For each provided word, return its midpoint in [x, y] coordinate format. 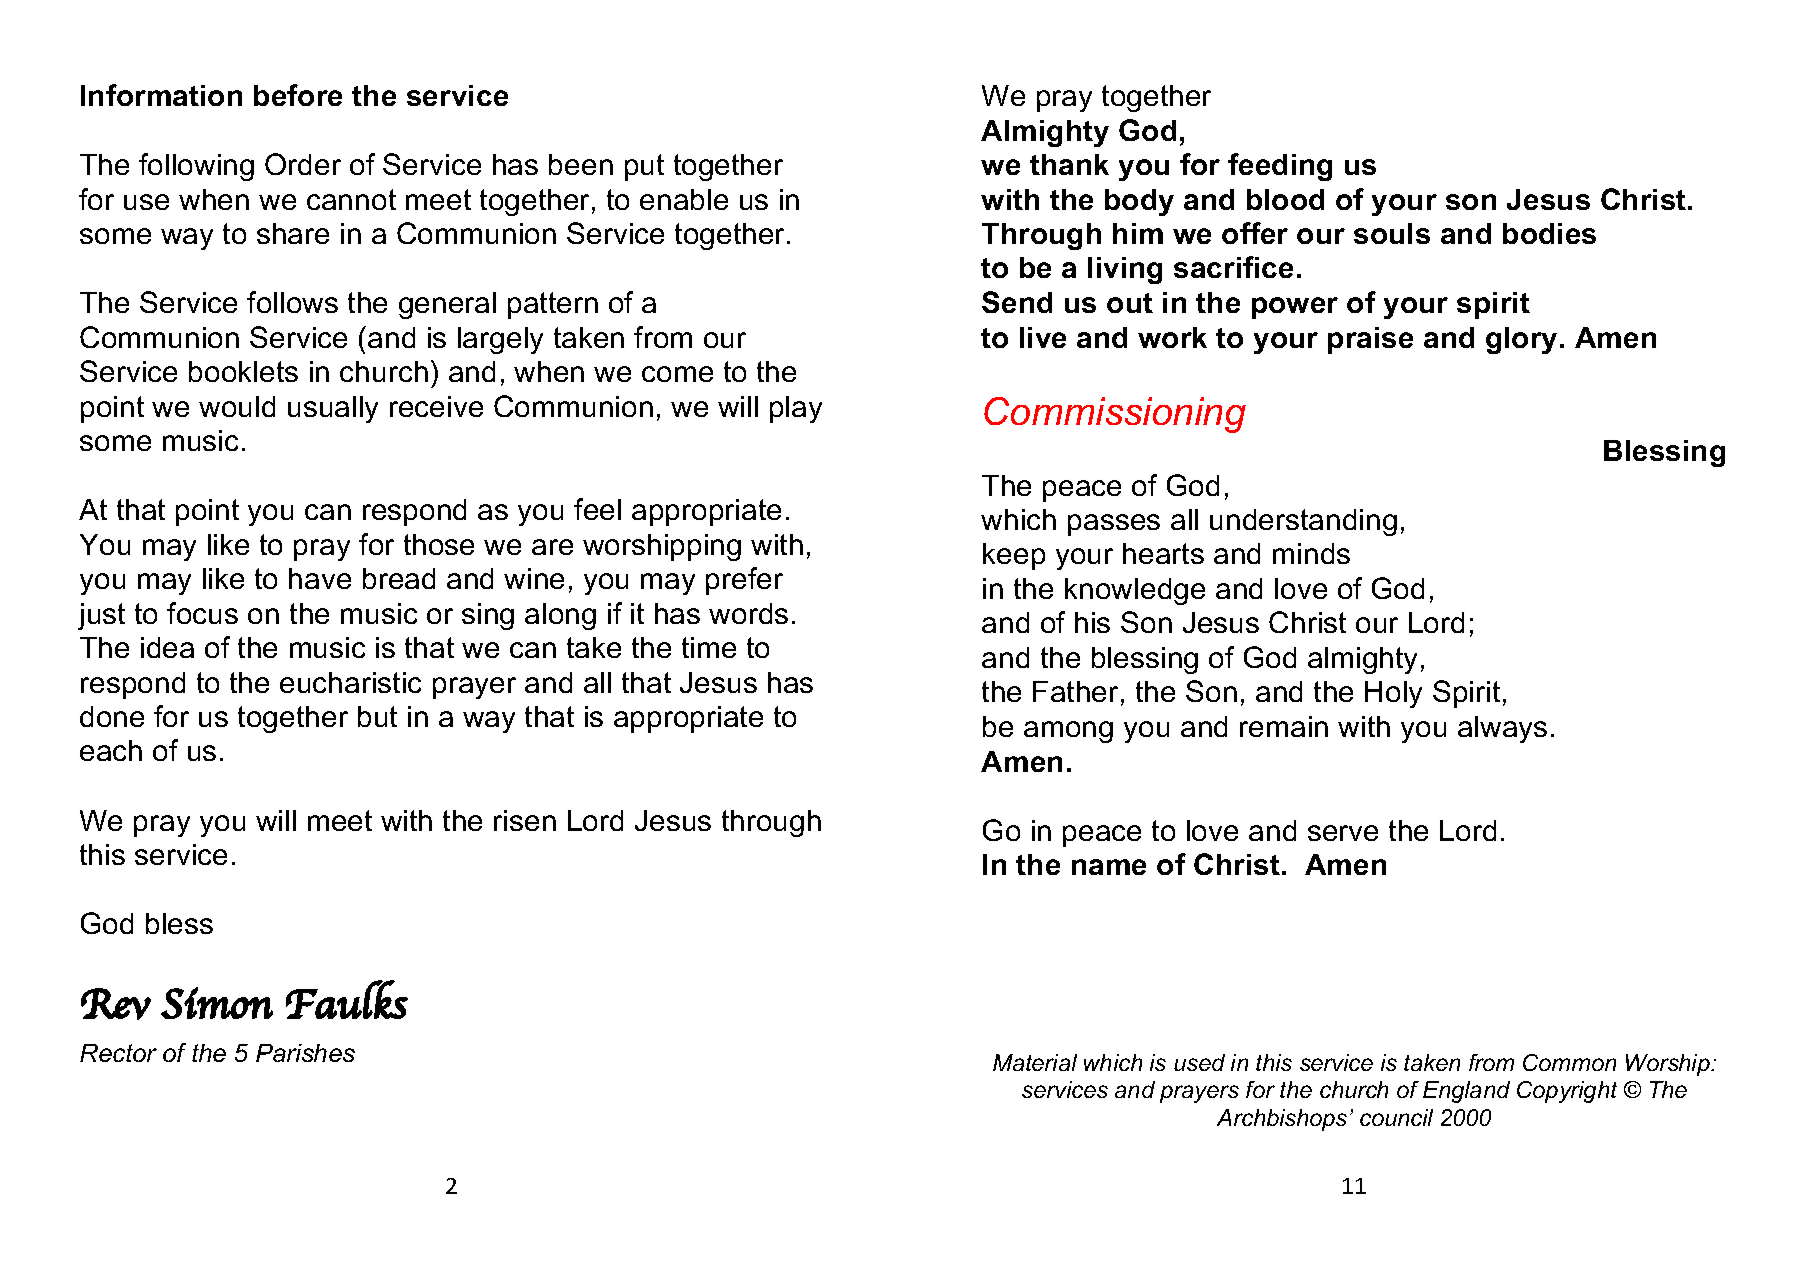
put [644, 167]
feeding [1280, 167]
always [1502, 729]
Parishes [305, 1053]
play [796, 409]
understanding [1303, 522]
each [111, 750]
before [298, 95]
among [1068, 732]
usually [333, 409]
